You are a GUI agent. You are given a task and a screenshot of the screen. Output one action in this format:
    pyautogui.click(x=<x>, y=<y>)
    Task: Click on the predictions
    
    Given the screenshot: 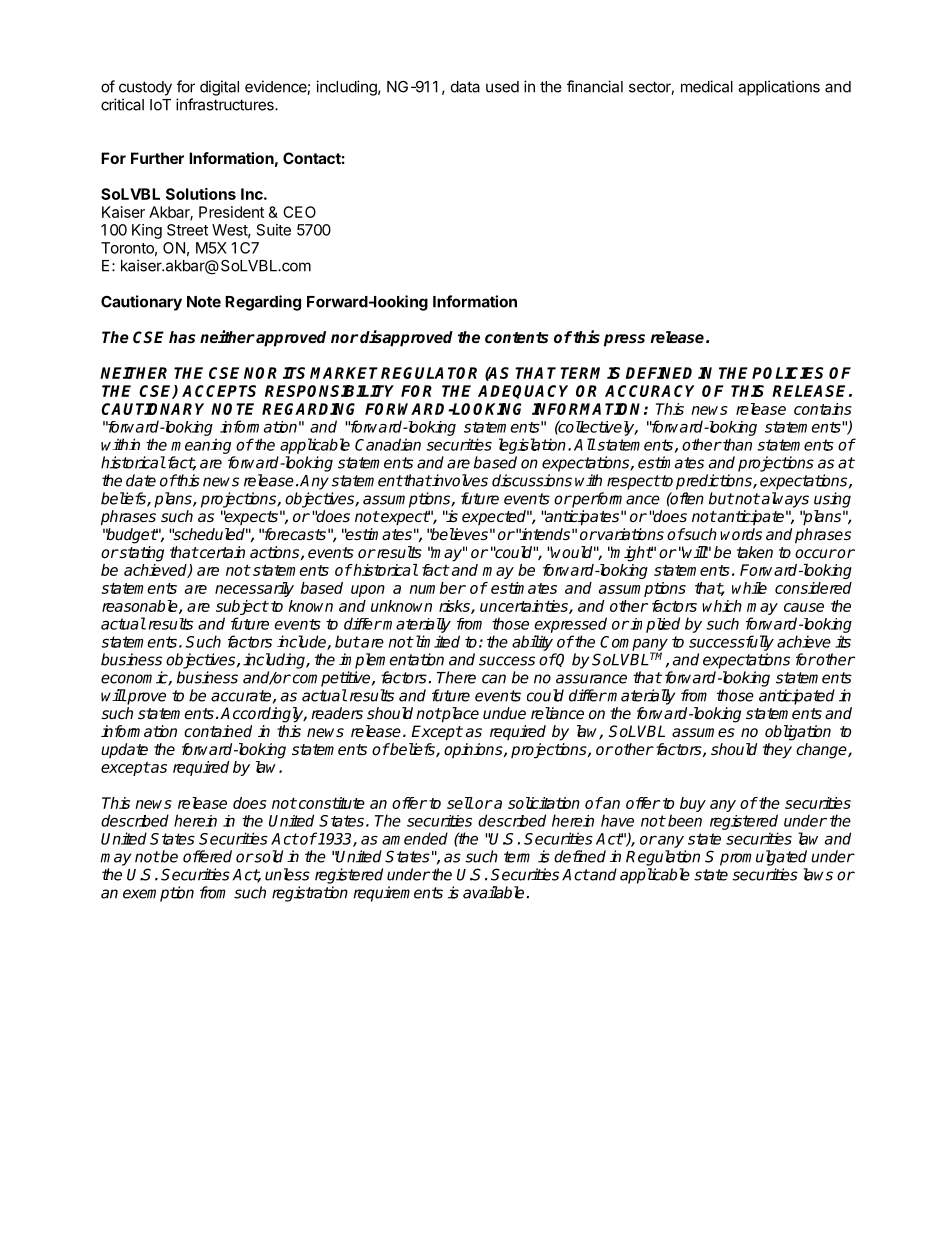 What is the action you would take?
    pyautogui.click(x=715, y=482)
